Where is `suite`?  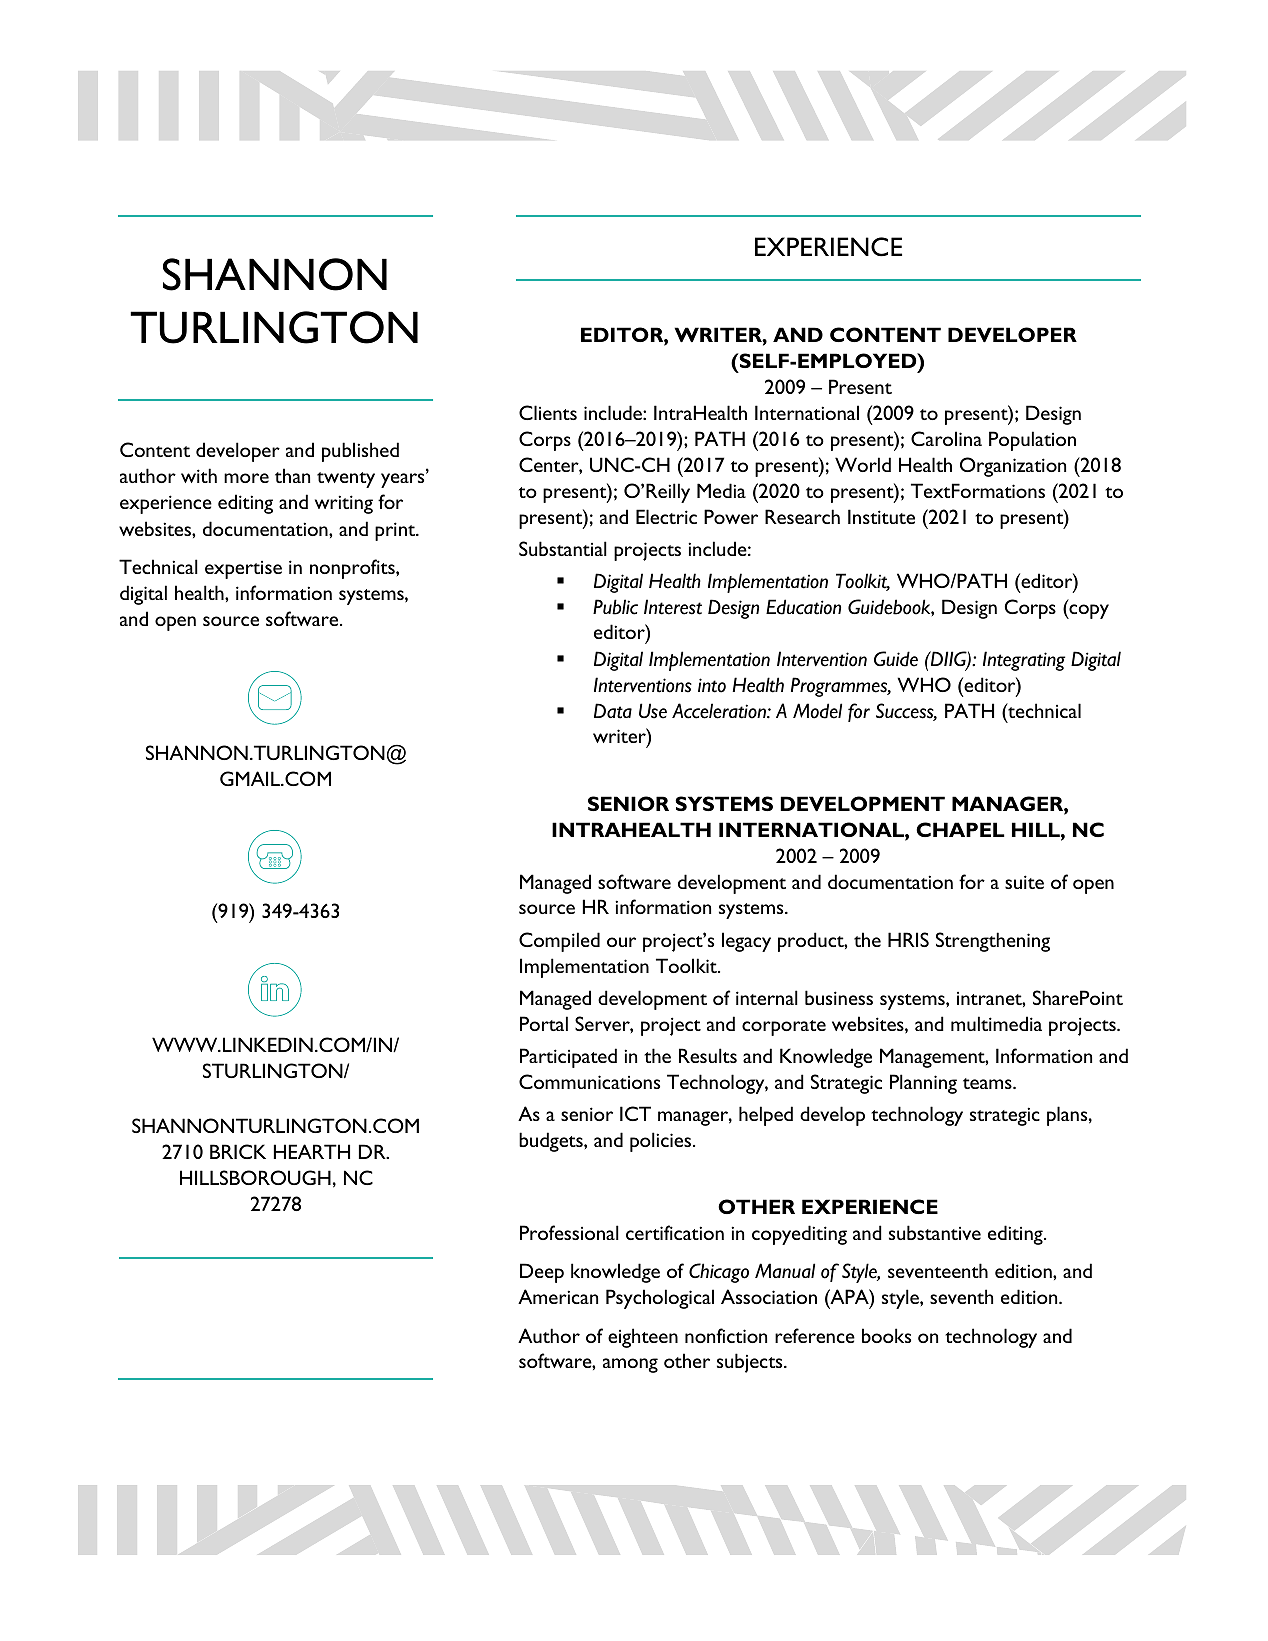 suite is located at coordinates (1024, 882).
